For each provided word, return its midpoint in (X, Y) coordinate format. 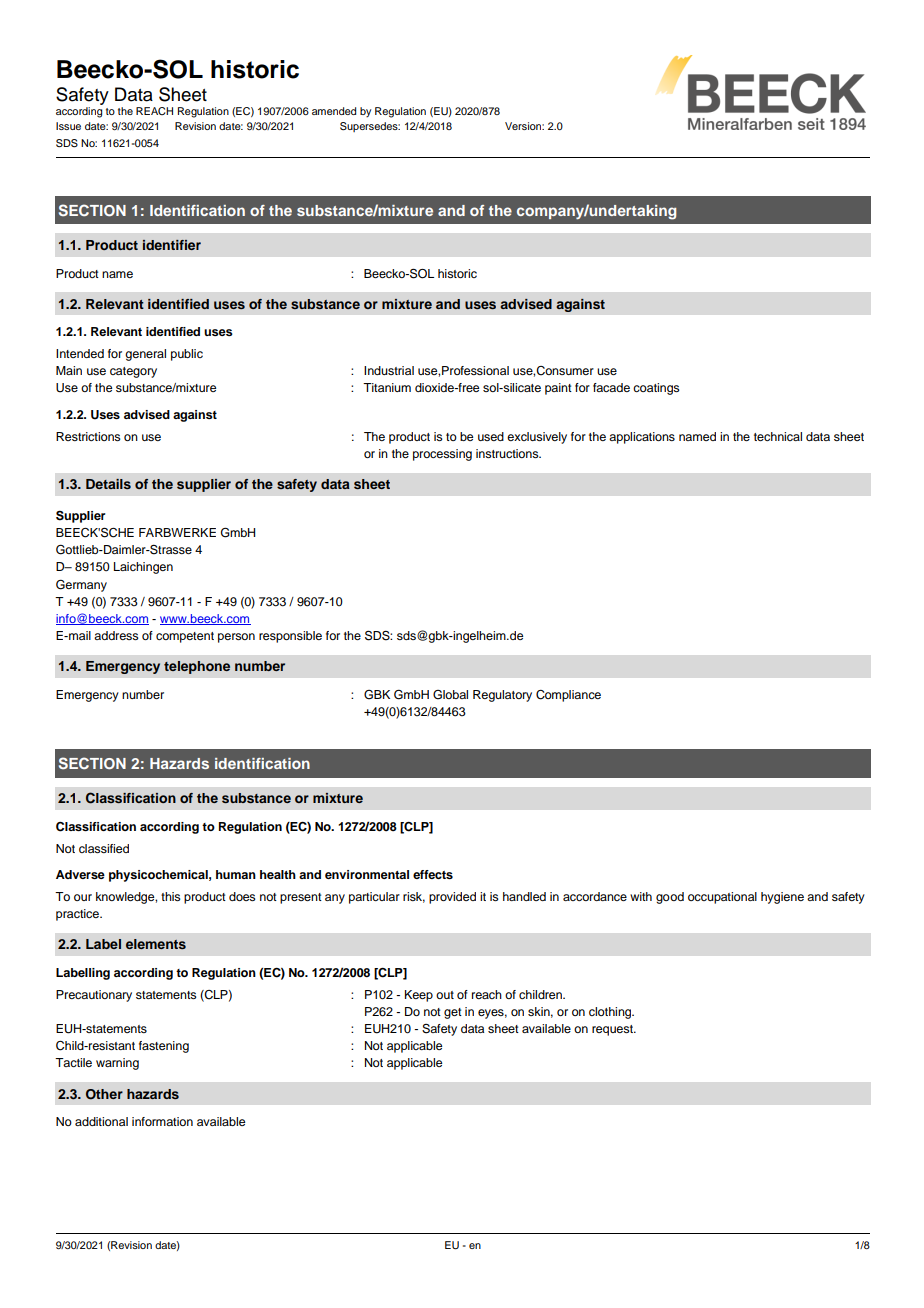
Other (104, 1094)
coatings (656, 389)
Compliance (568, 696)
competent (185, 637)
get (453, 1013)
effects (433, 874)
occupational (722, 898)
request (613, 1030)
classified (104, 848)
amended (334, 111)
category (133, 372)
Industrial (389, 370)
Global (450, 695)
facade (611, 387)
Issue (68, 126)
